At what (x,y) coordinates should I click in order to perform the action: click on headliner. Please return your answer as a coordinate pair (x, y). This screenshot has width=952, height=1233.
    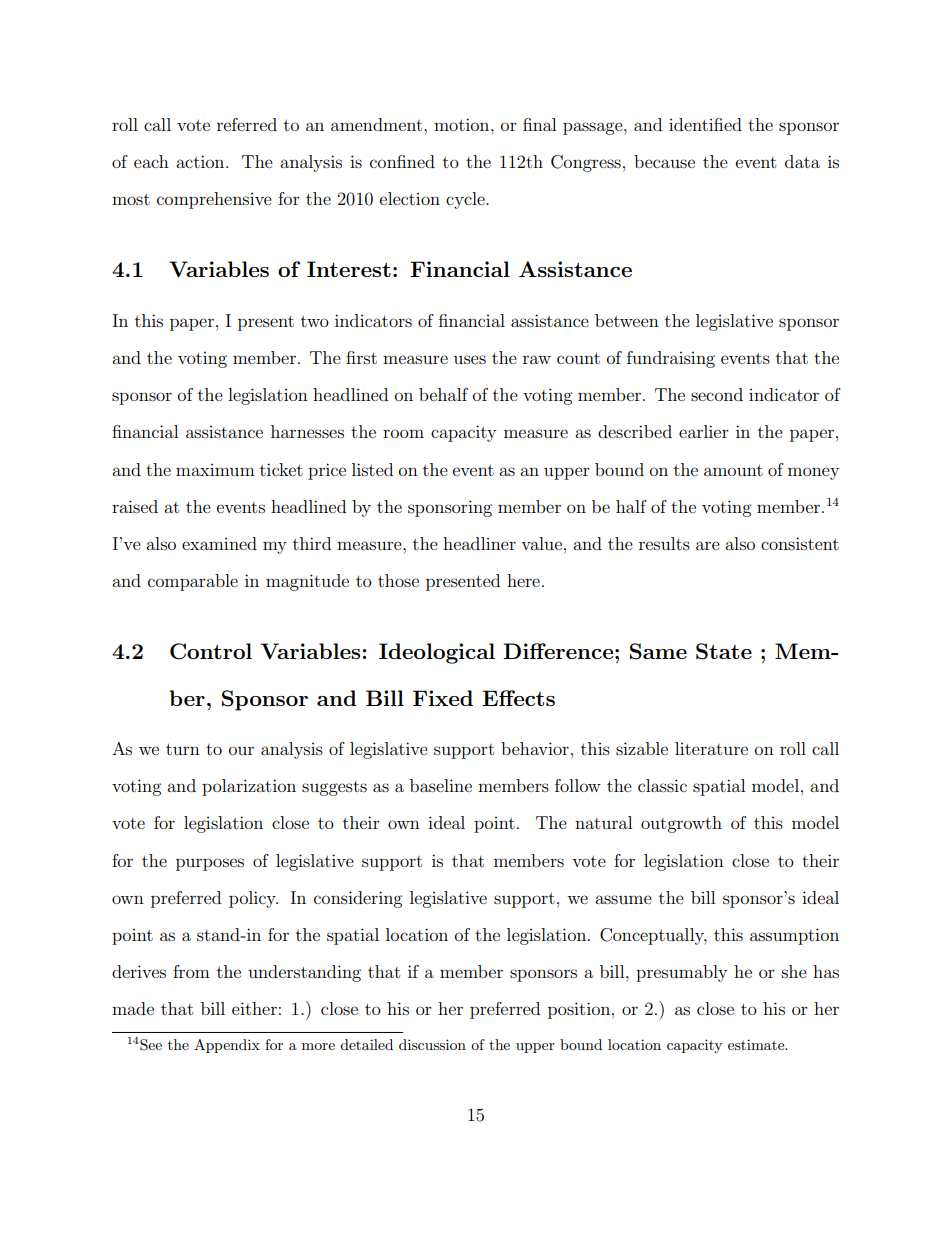
    Looking at the image, I should click on (479, 543).
